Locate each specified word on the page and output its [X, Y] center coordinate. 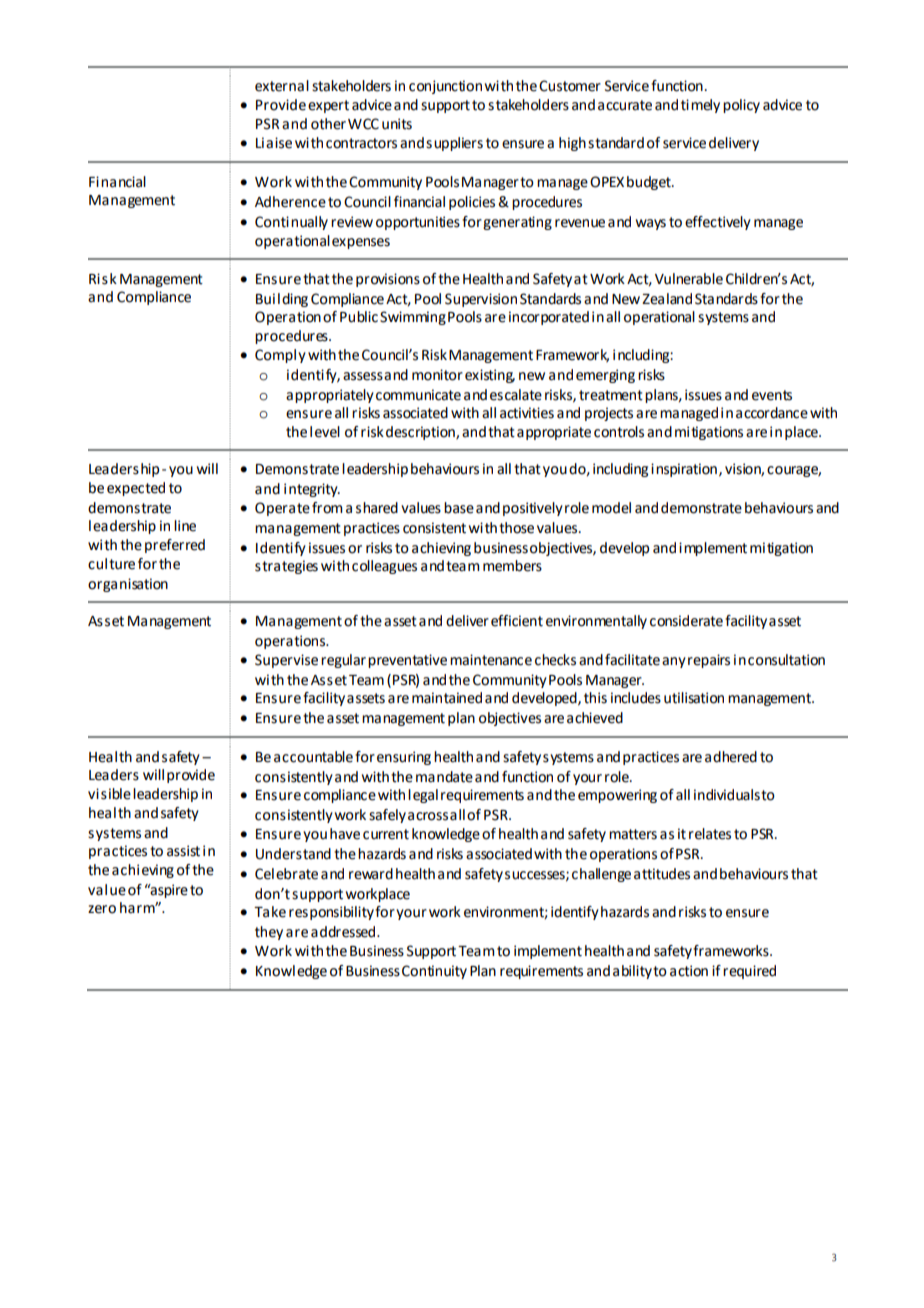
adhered [731, 757]
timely [700, 106]
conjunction [445, 87]
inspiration [684, 470]
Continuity [434, 972]
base [459, 508]
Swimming [413, 318]
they [269, 933]
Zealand [667, 299]
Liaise [274, 143]
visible [109, 794]
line [185, 526]
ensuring [404, 758]
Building [282, 300]
